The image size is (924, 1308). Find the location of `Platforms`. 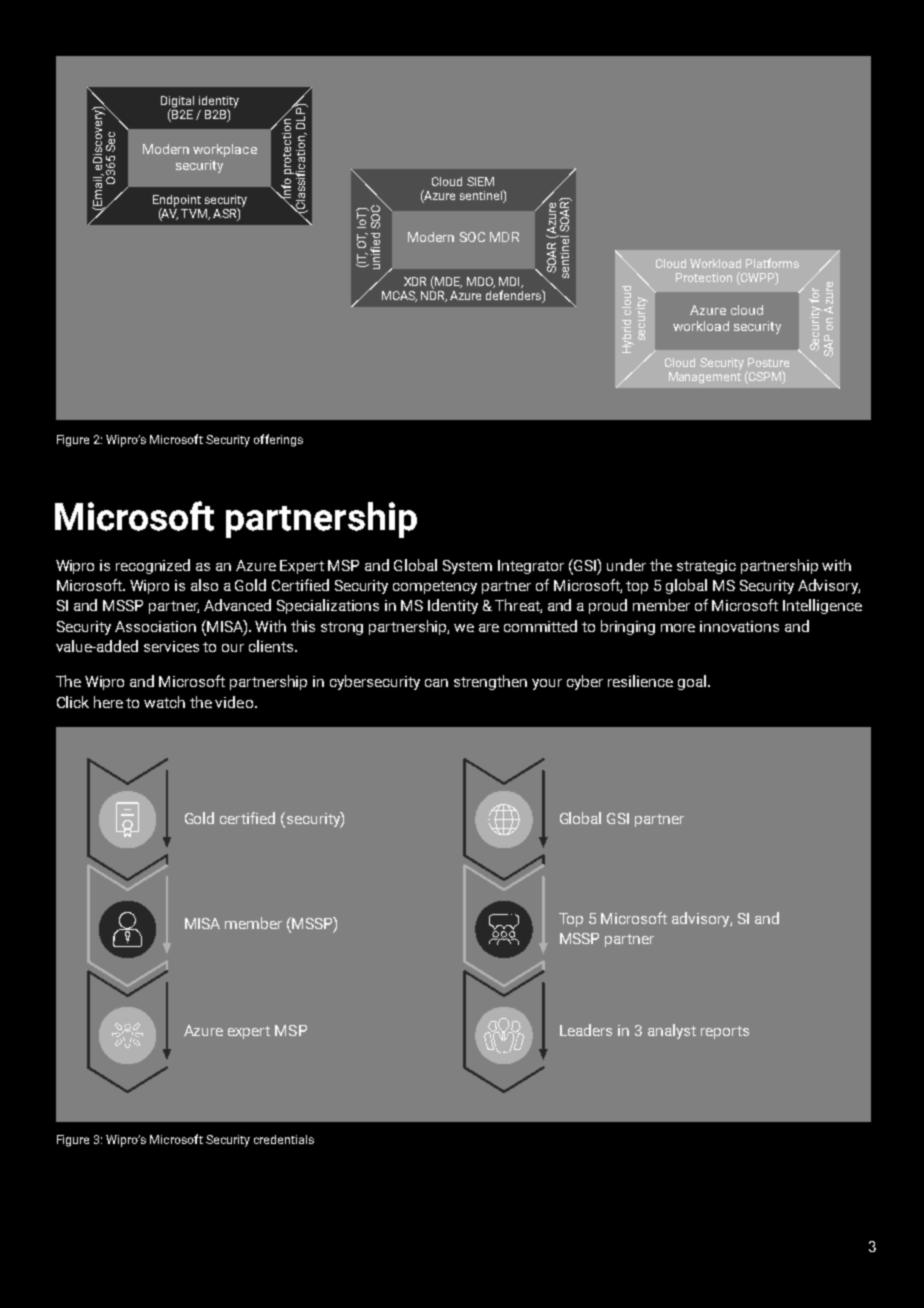

Platforms is located at coordinates (772, 263).
